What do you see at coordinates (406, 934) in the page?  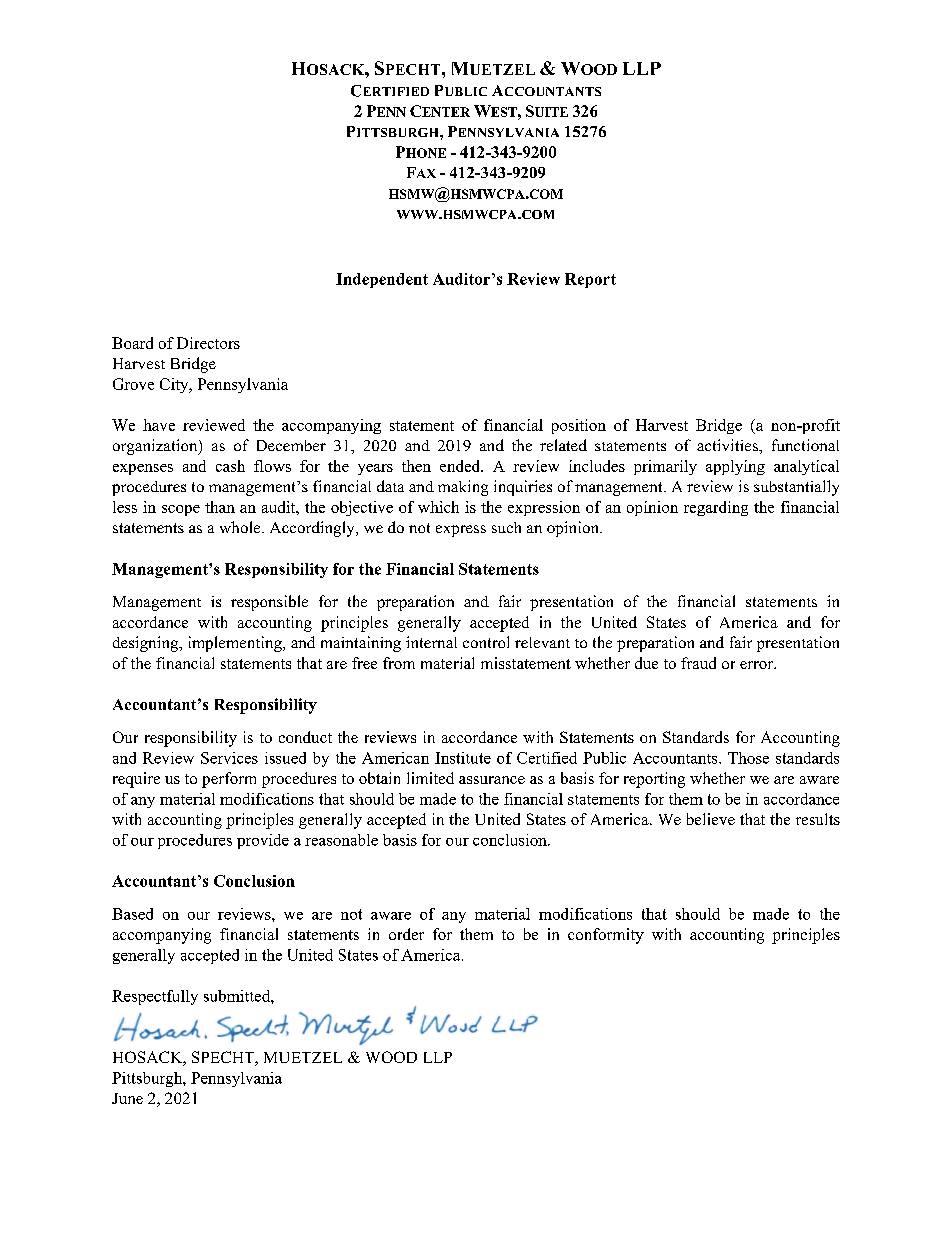 I see `order` at bounding box center [406, 934].
